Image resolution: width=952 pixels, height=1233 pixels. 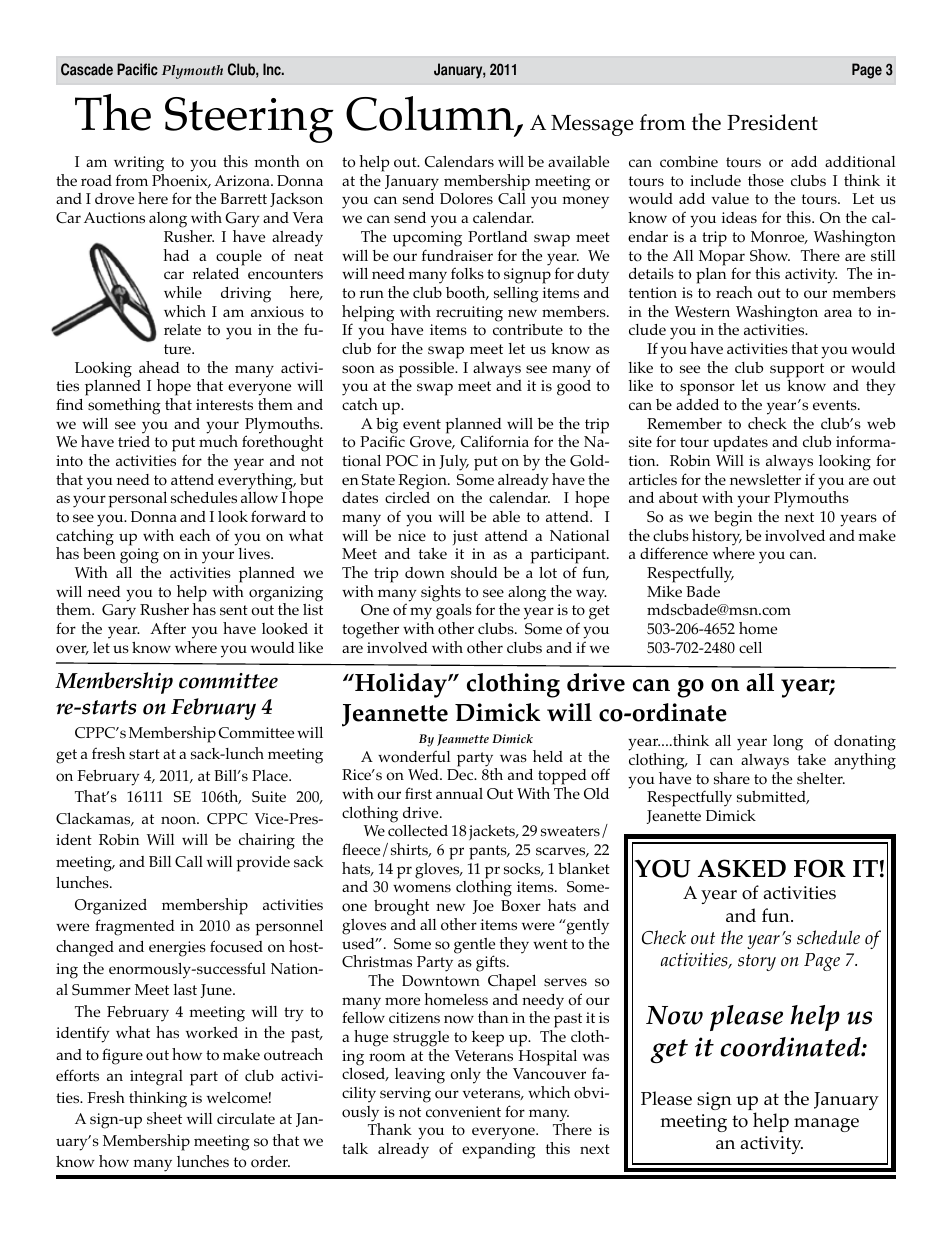 What do you see at coordinates (168, 628) in the document?
I see `After` at bounding box center [168, 628].
